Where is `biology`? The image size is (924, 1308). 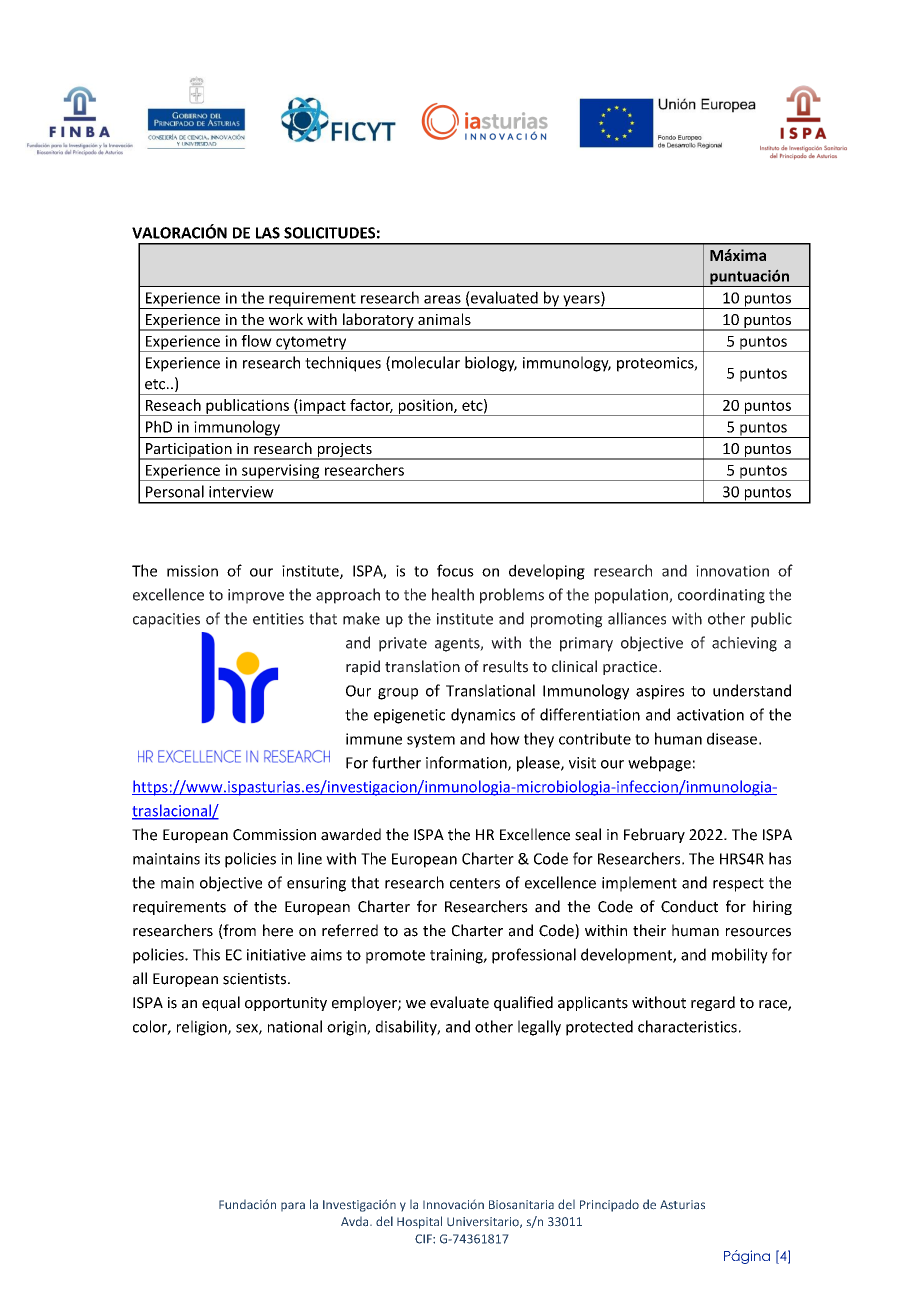 biology is located at coordinates (491, 364).
